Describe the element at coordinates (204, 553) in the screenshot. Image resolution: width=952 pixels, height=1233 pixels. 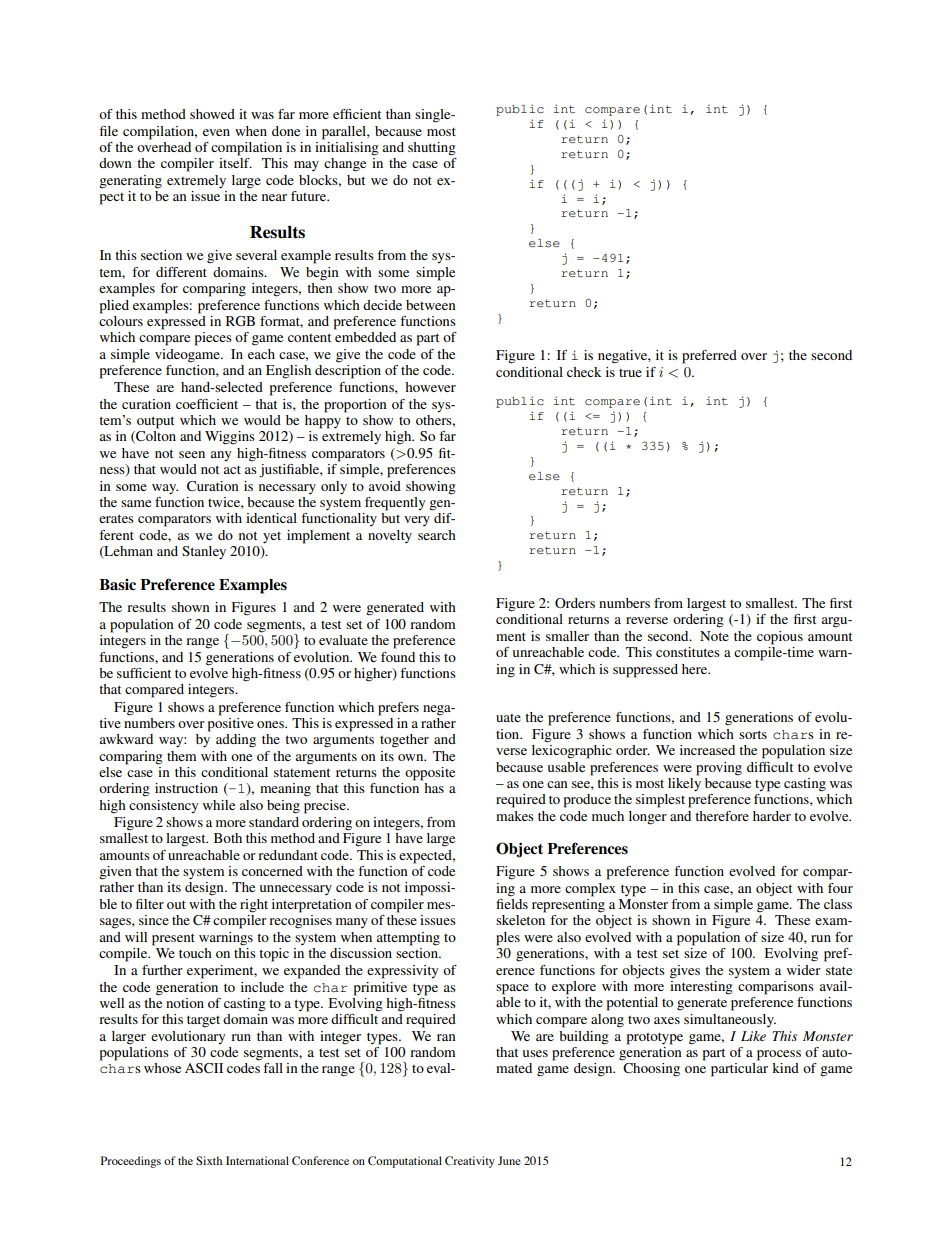
I see `Stanley` at that location.
